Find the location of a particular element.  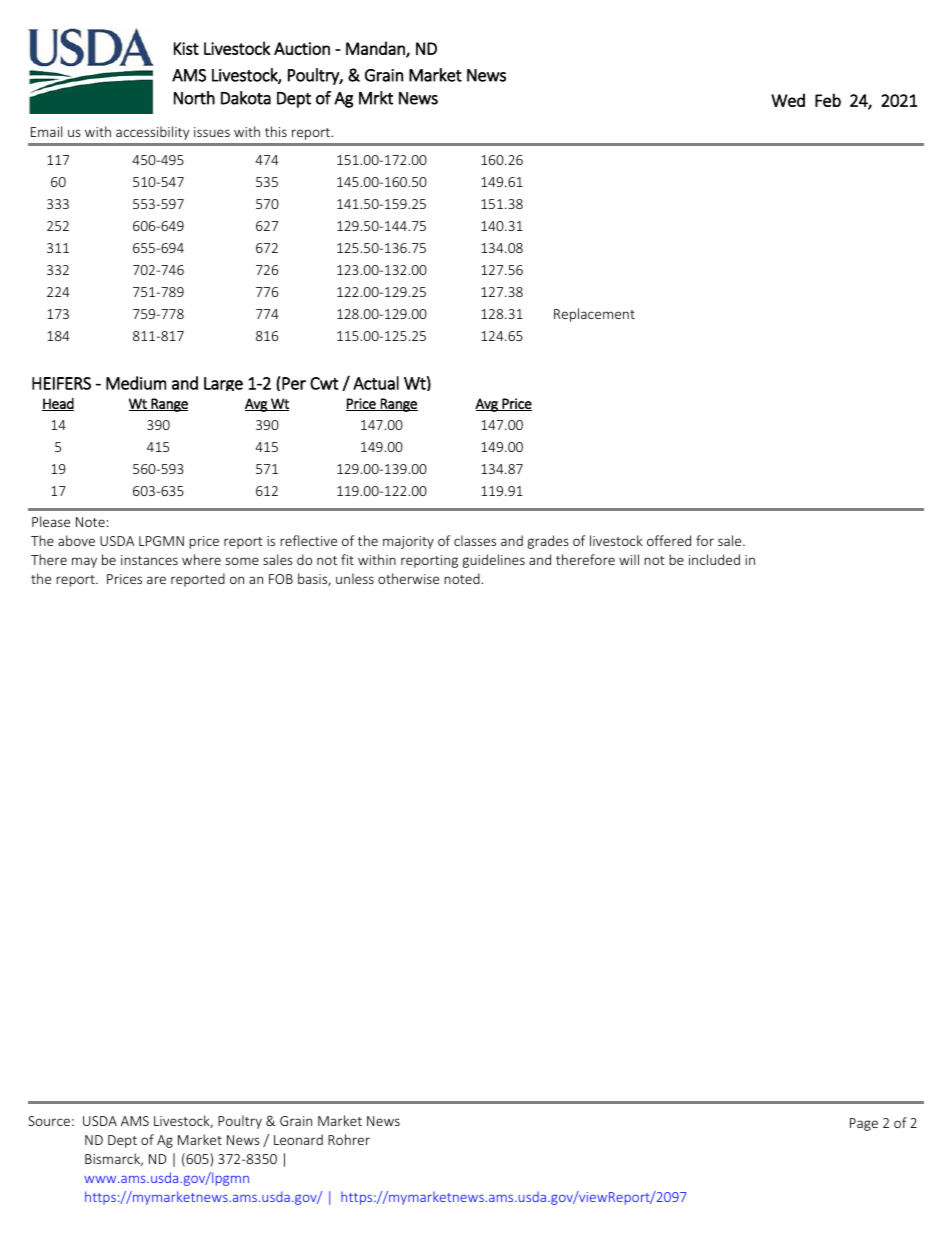

Rohrer is located at coordinates (349, 1139).
